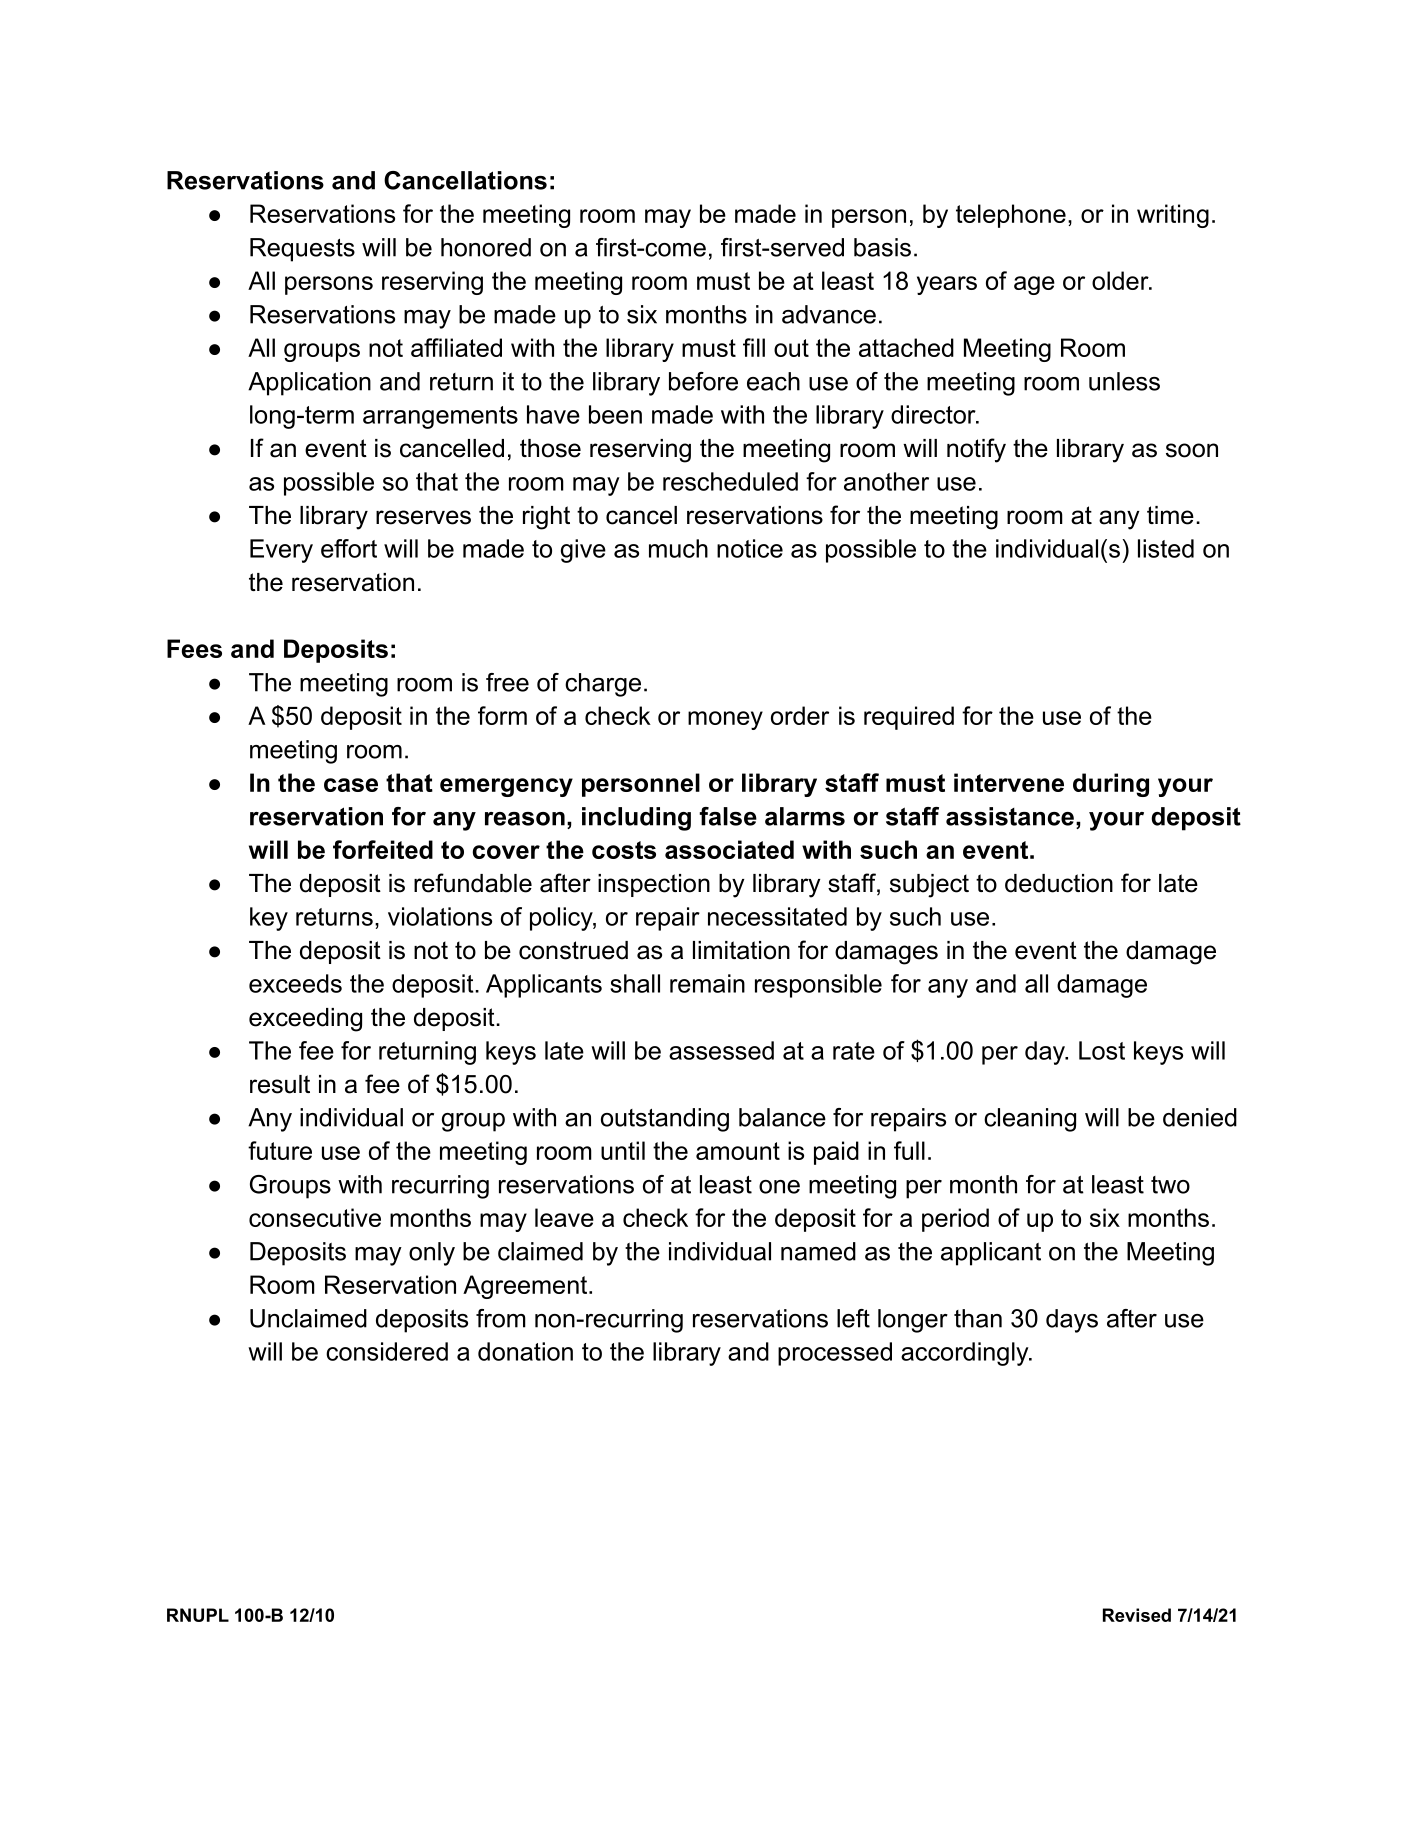 Image resolution: width=1408 pixels, height=1822 pixels. I want to click on Requests, so click(302, 250).
